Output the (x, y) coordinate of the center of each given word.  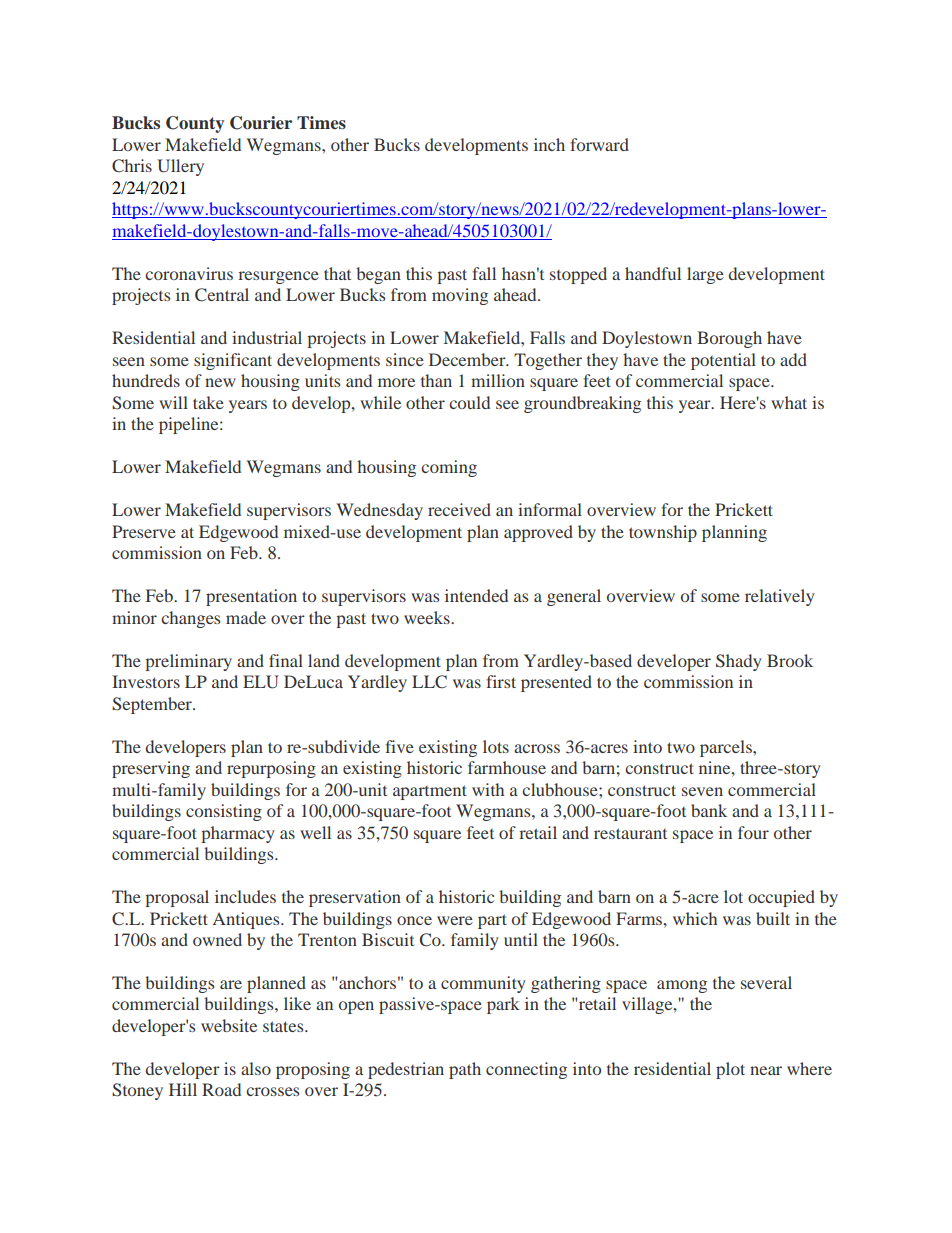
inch (549, 144)
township (663, 533)
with (488, 789)
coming (449, 468)
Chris (132, 166)
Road (221, 1089)
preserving (151, 769)
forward (599, 144)
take (208, 402)
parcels (727, 748)
